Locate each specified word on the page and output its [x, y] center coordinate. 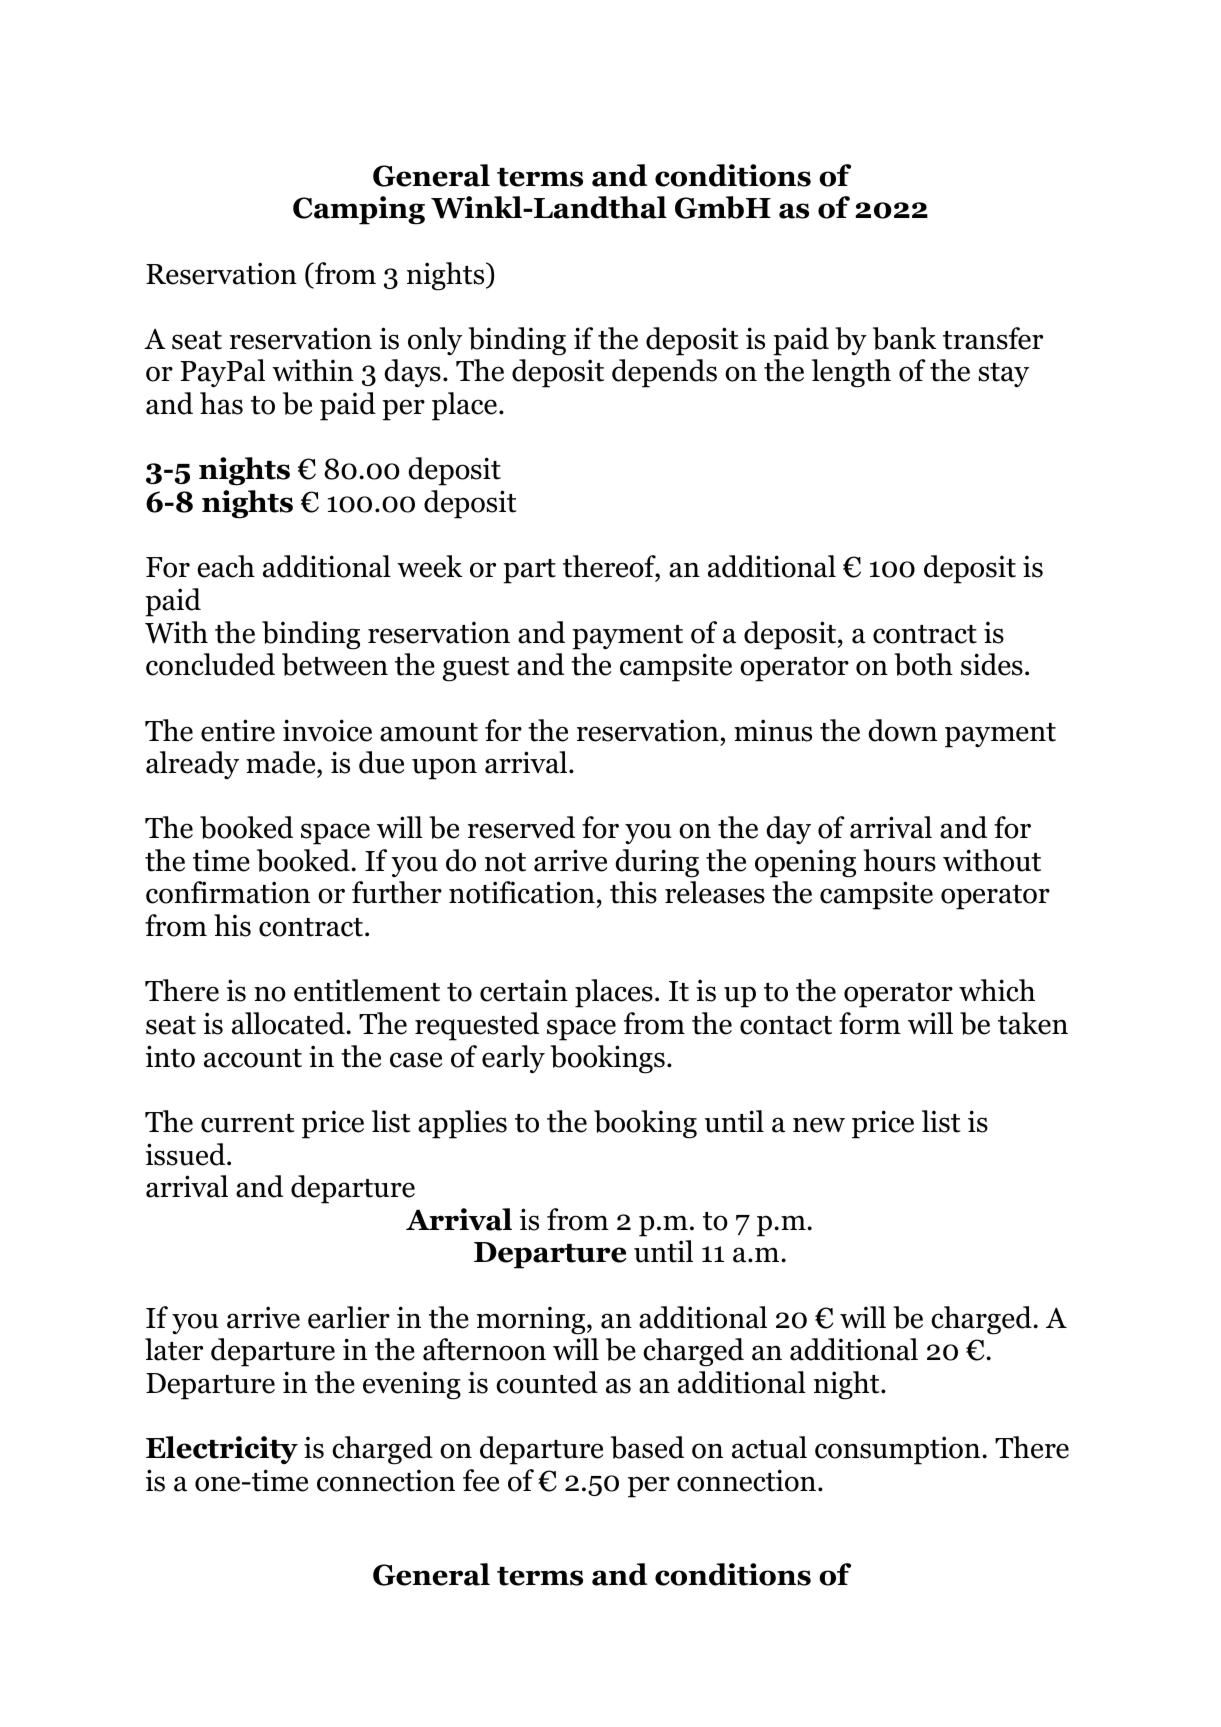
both [923, 664]
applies [462, 1124]
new [819, 1125]
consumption [899, 1450]
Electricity [222, 1450]
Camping [359, 210]
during [657, 863]
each [226, 566]
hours [899, 860]
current [248, 1123]
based [647, 1447]
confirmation [228, 892]
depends [664, 373]
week [430, 566]
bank [905, 338]
